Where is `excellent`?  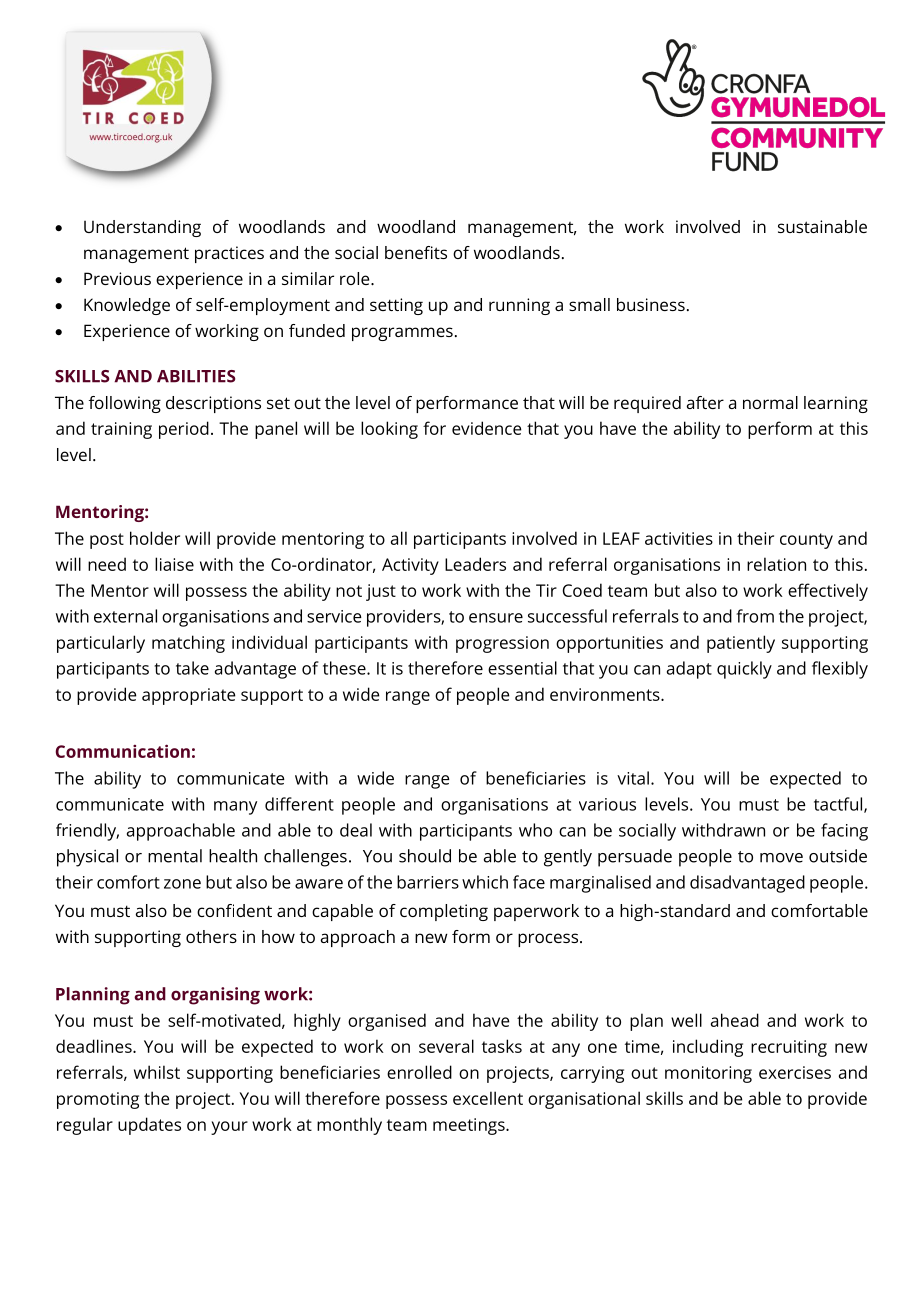 excellent is located at coordinates (488, 1098).
